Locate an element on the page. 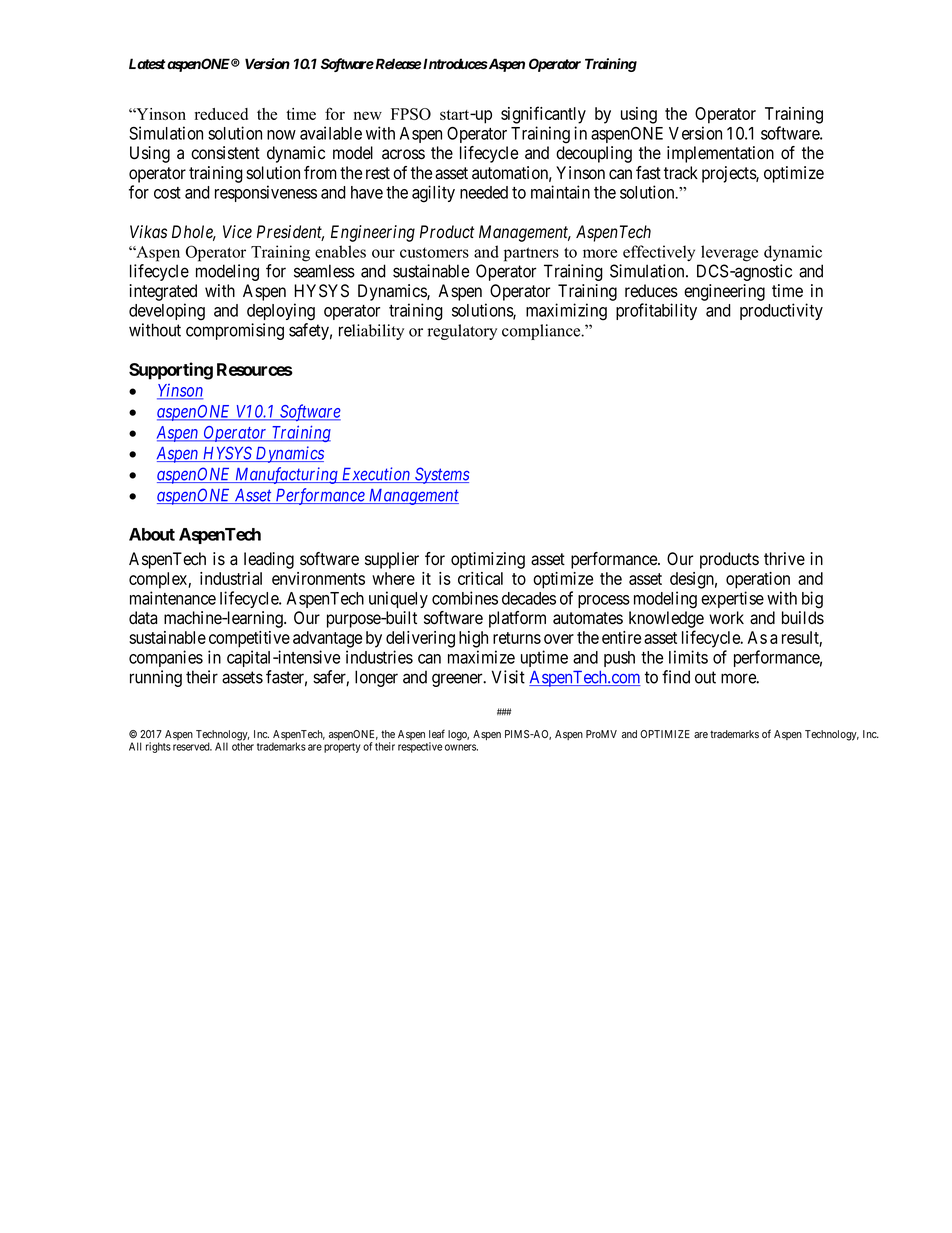  significantly is located at coordinates (543, 115).
